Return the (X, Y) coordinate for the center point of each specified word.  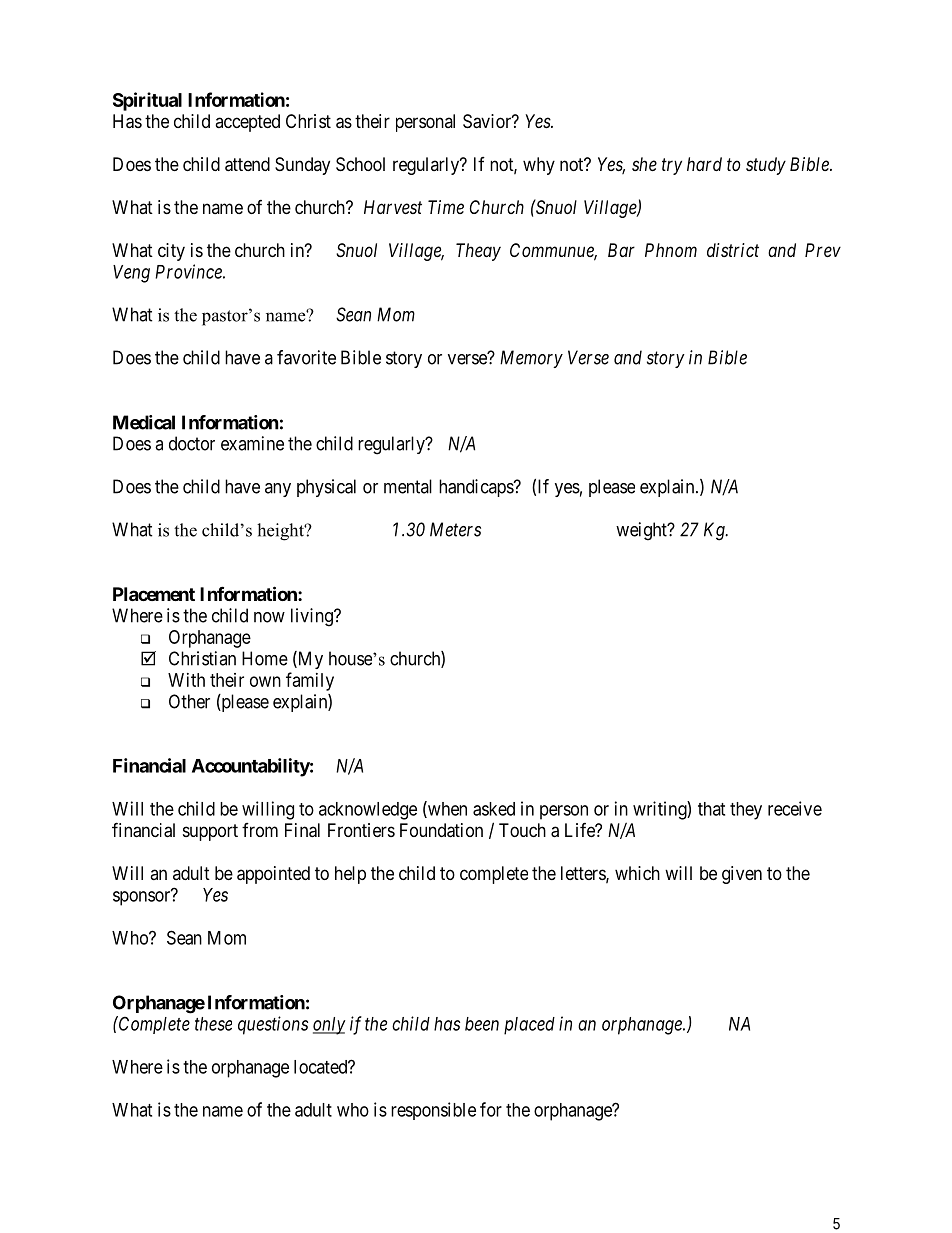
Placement (154, 594)
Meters (455, 529)
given (742, 875)
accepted (247, 123)
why (539, 166)
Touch (522, 830)
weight (642, 531)
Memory (531, 359)
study (766, 166)
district (733, 250)
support (210, 832)
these (213, 1024)
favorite (306, 357)
